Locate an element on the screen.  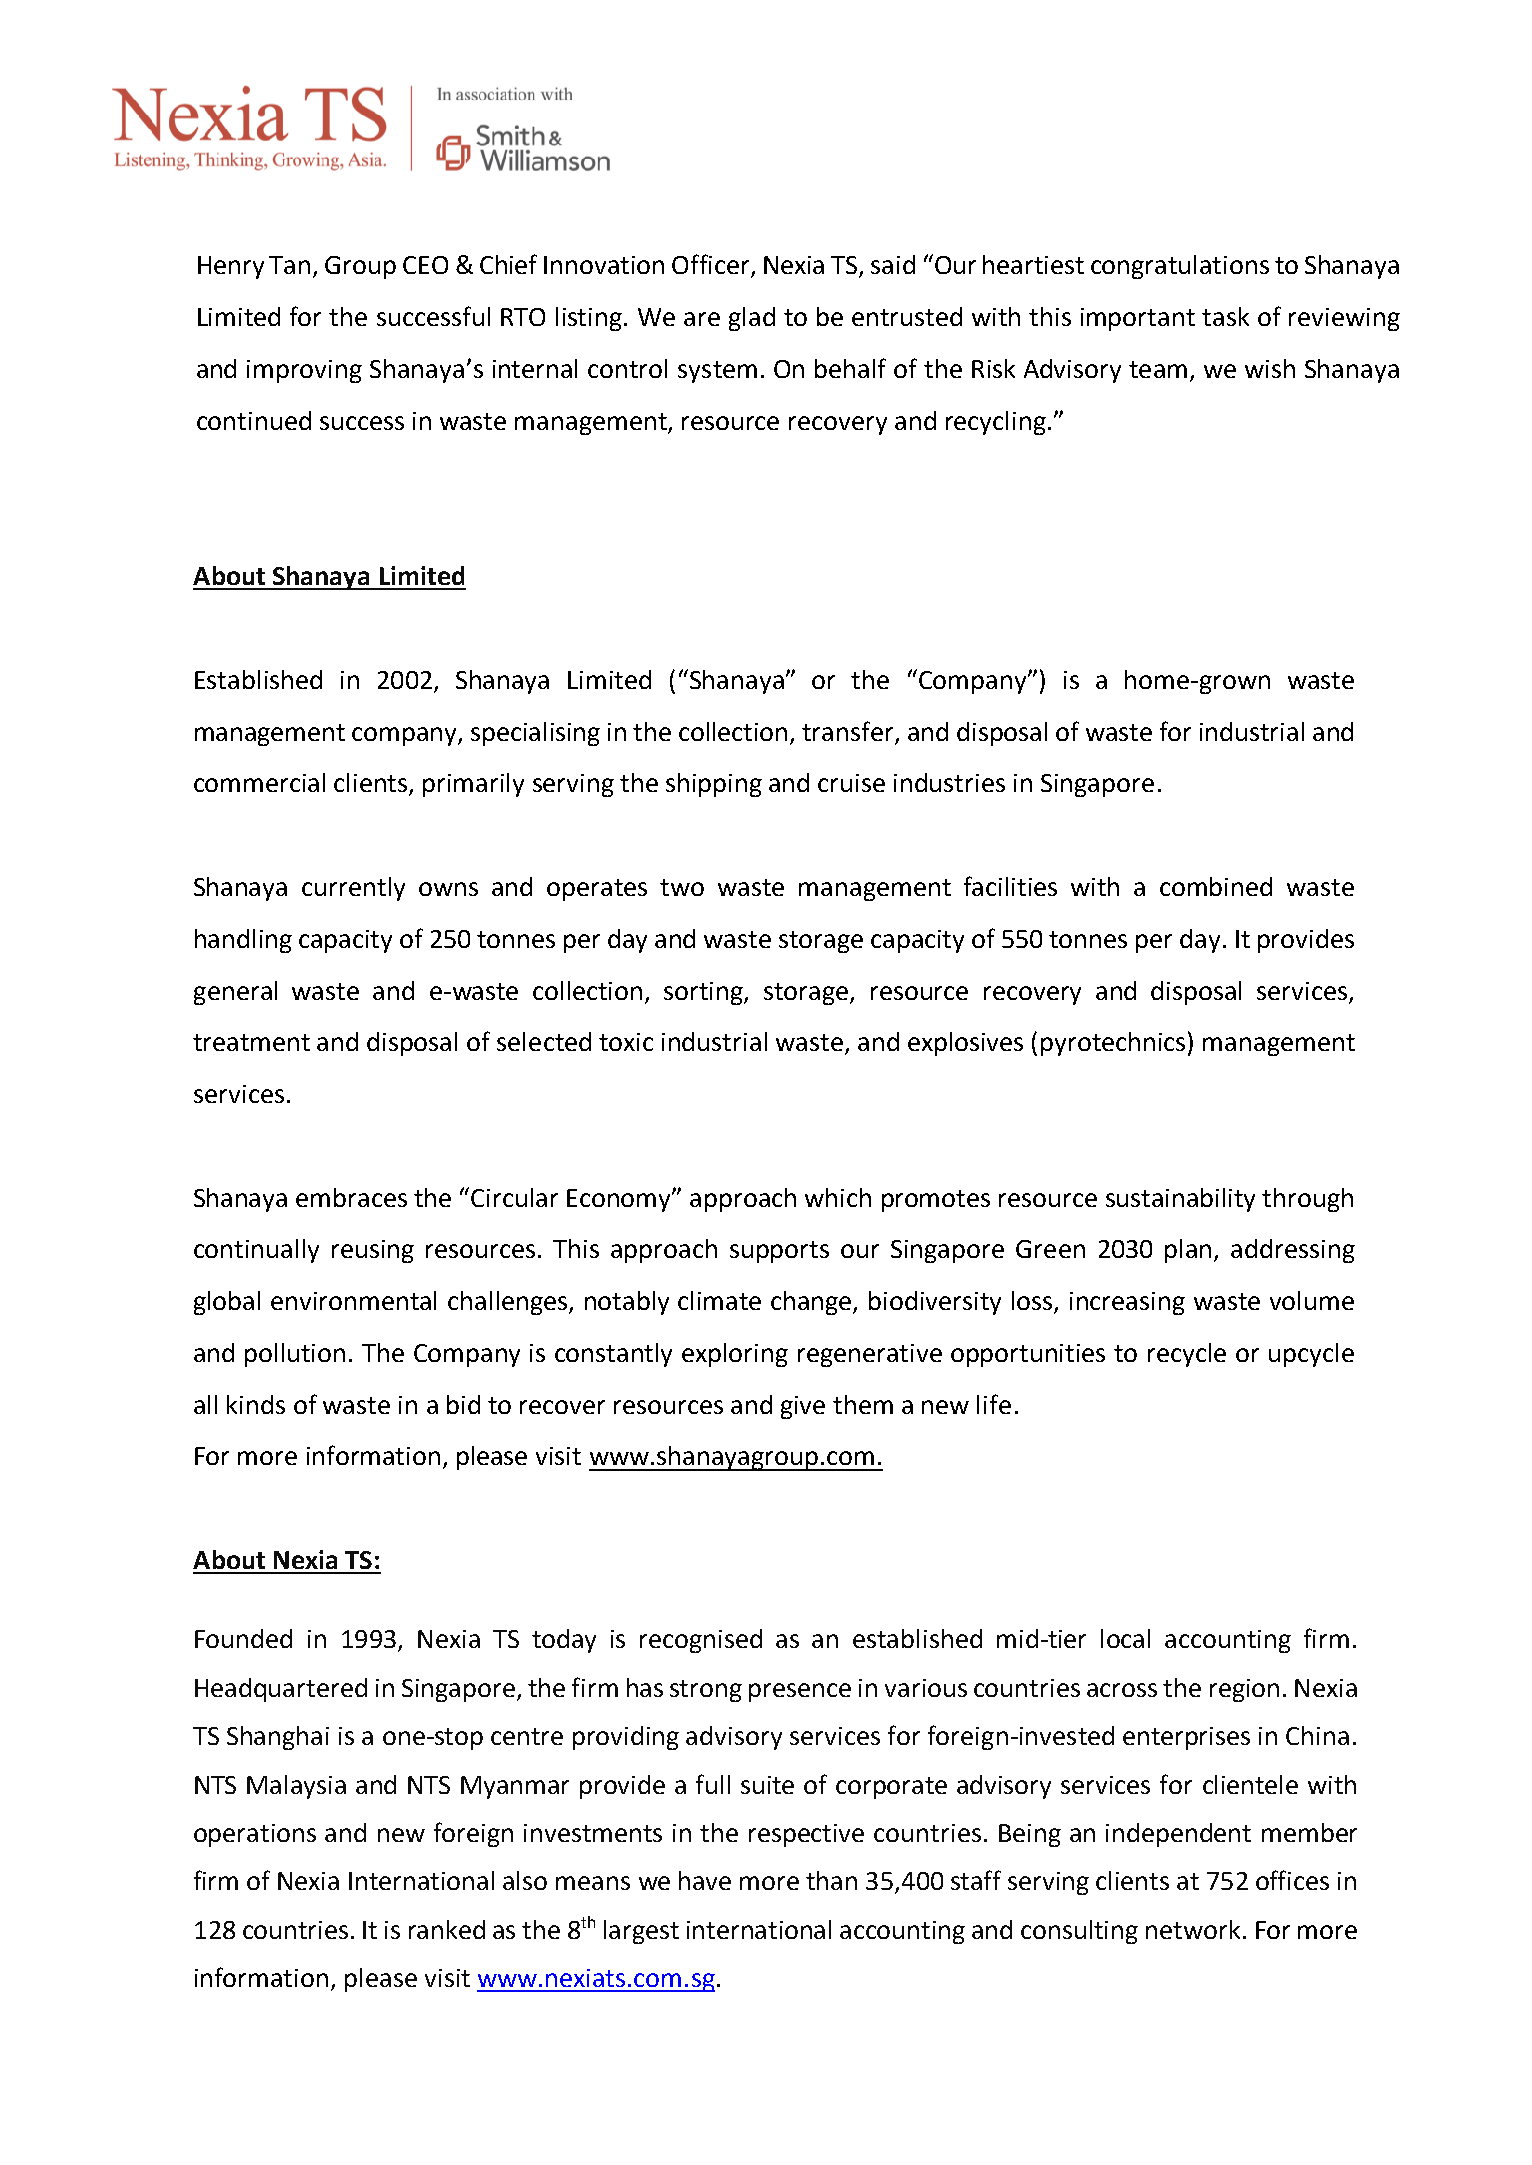
task is located at coordinates (1225, 316).
